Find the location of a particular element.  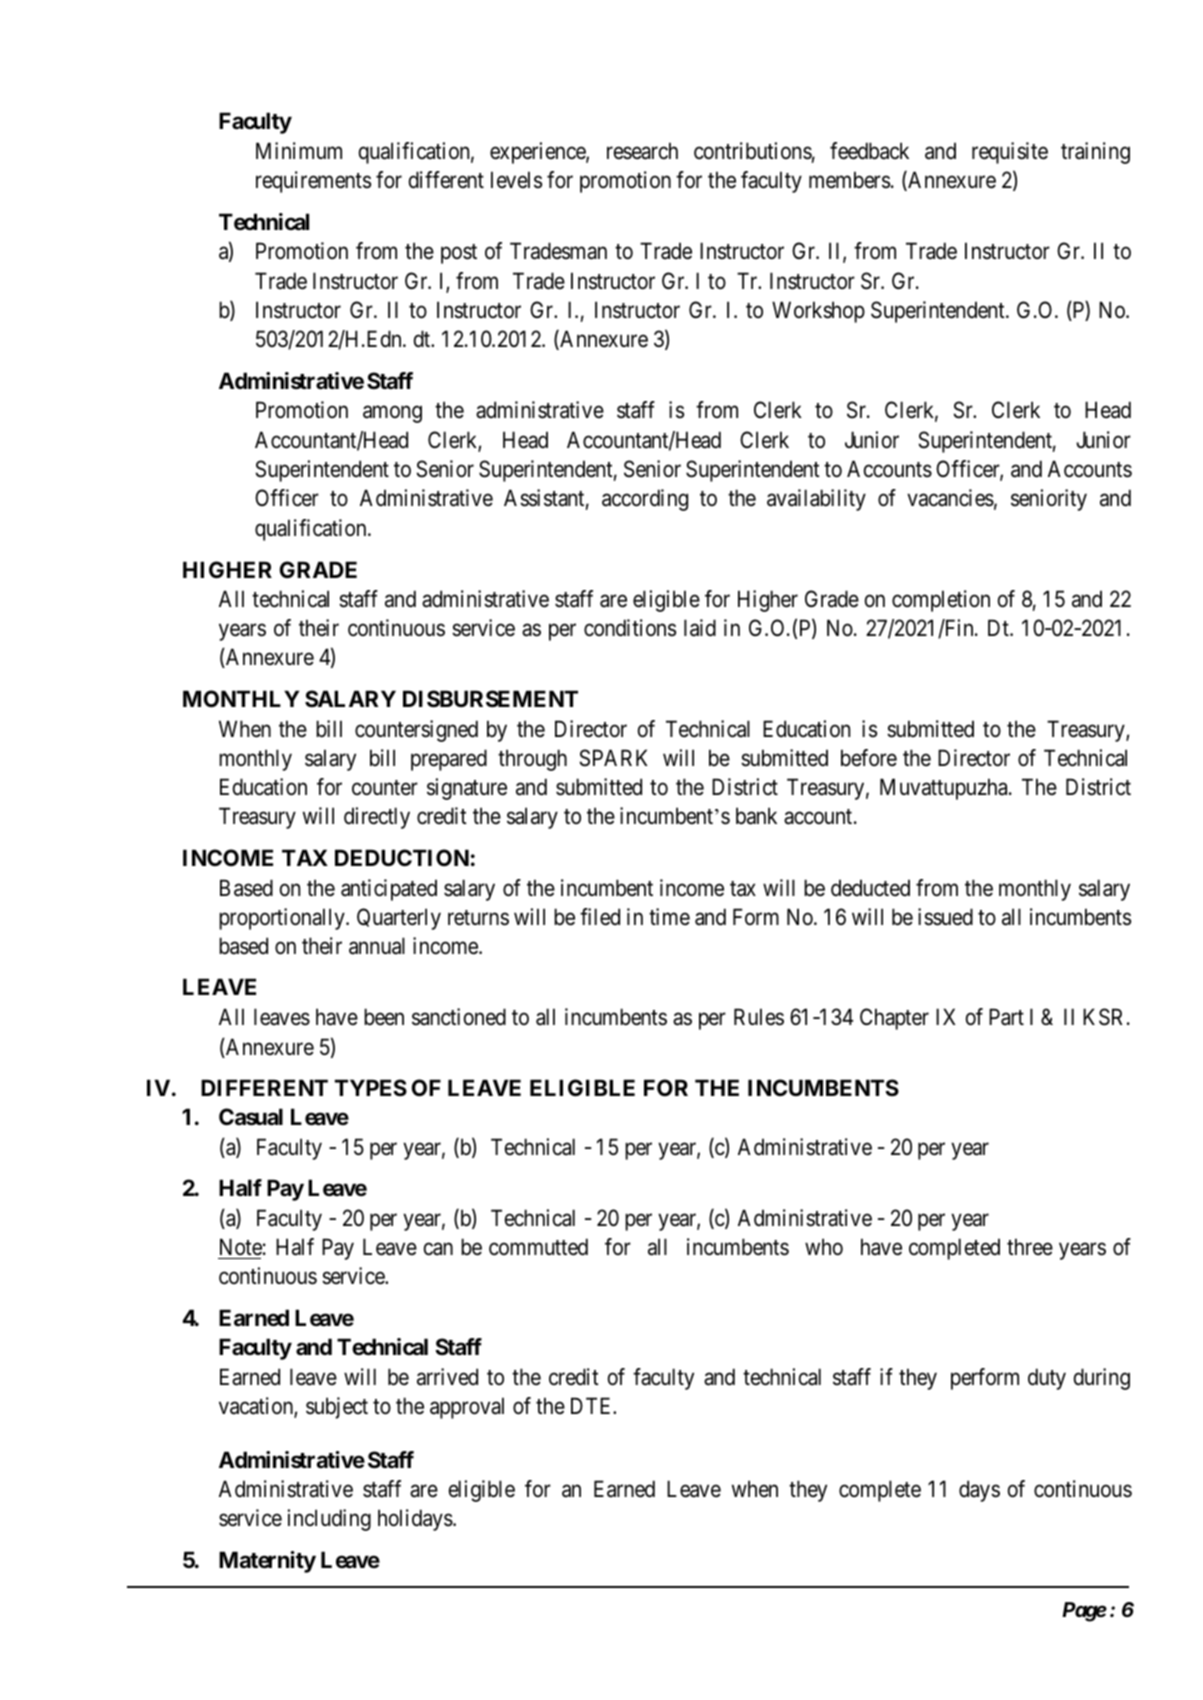

requirements is located at coordinates (313, 182).
